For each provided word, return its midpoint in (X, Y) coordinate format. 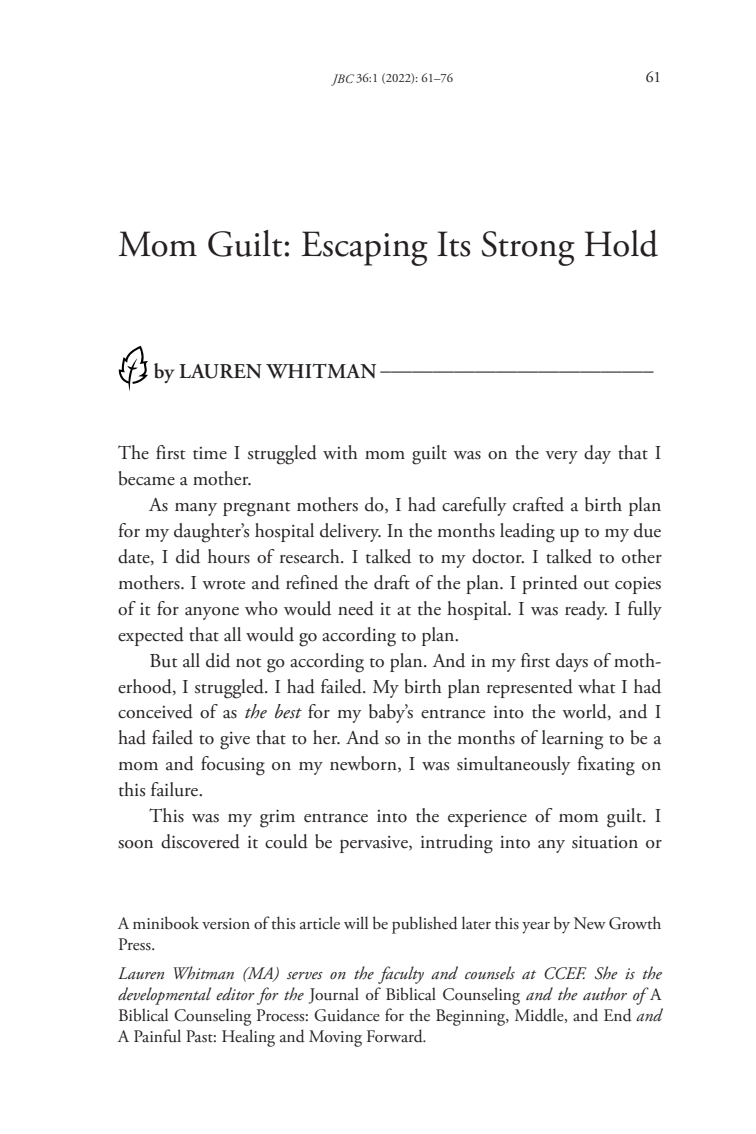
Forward (396, 1036)
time (210, 453)
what (597, 686)
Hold (621, 243)
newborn (364, 764)
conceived (155, 711)
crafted (538, 504)
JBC (342, 80)
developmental (164, 996)
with (340, 452)
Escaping (364, 248)
